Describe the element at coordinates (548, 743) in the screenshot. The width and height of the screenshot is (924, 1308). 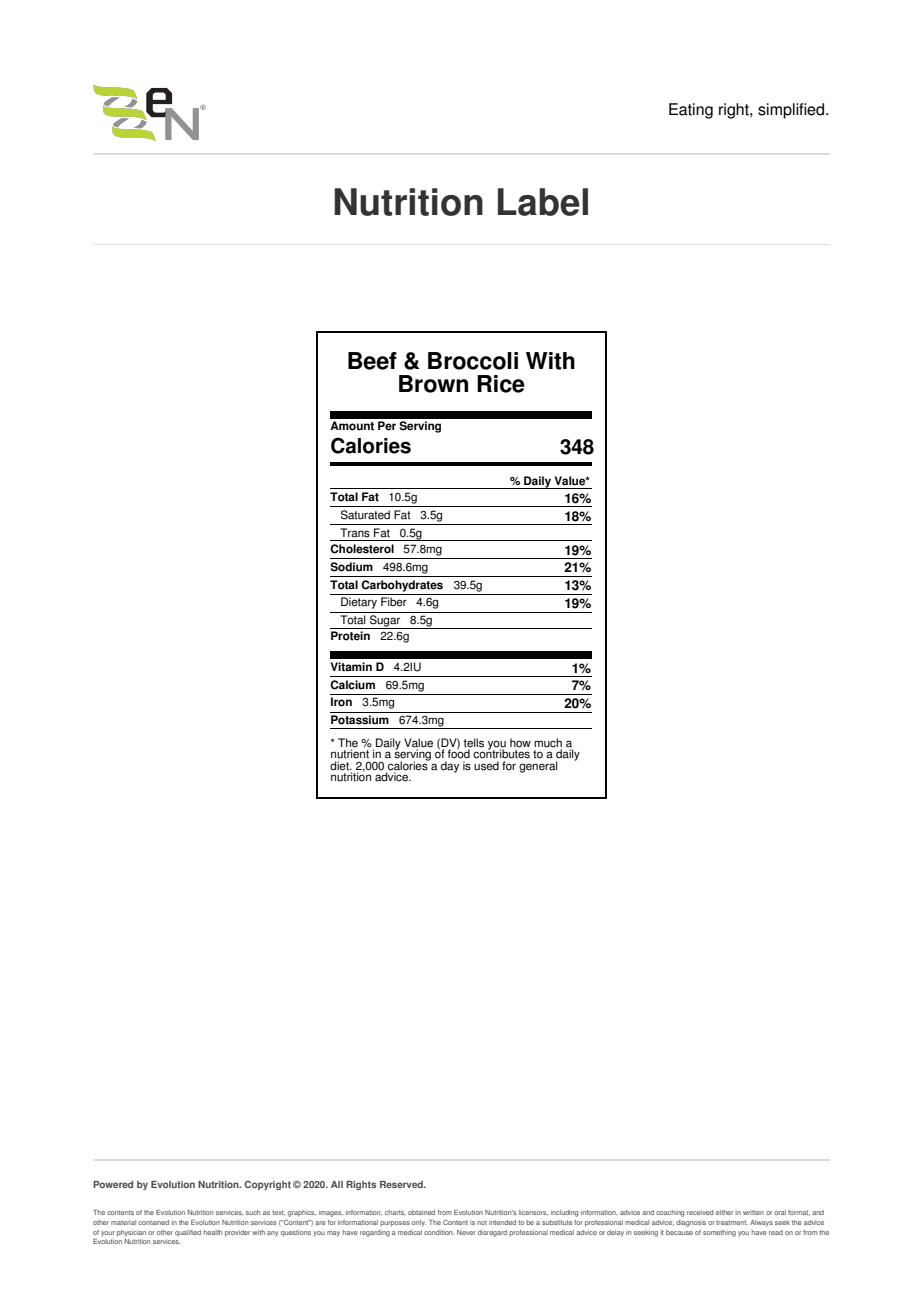
I see `much` at that location.
